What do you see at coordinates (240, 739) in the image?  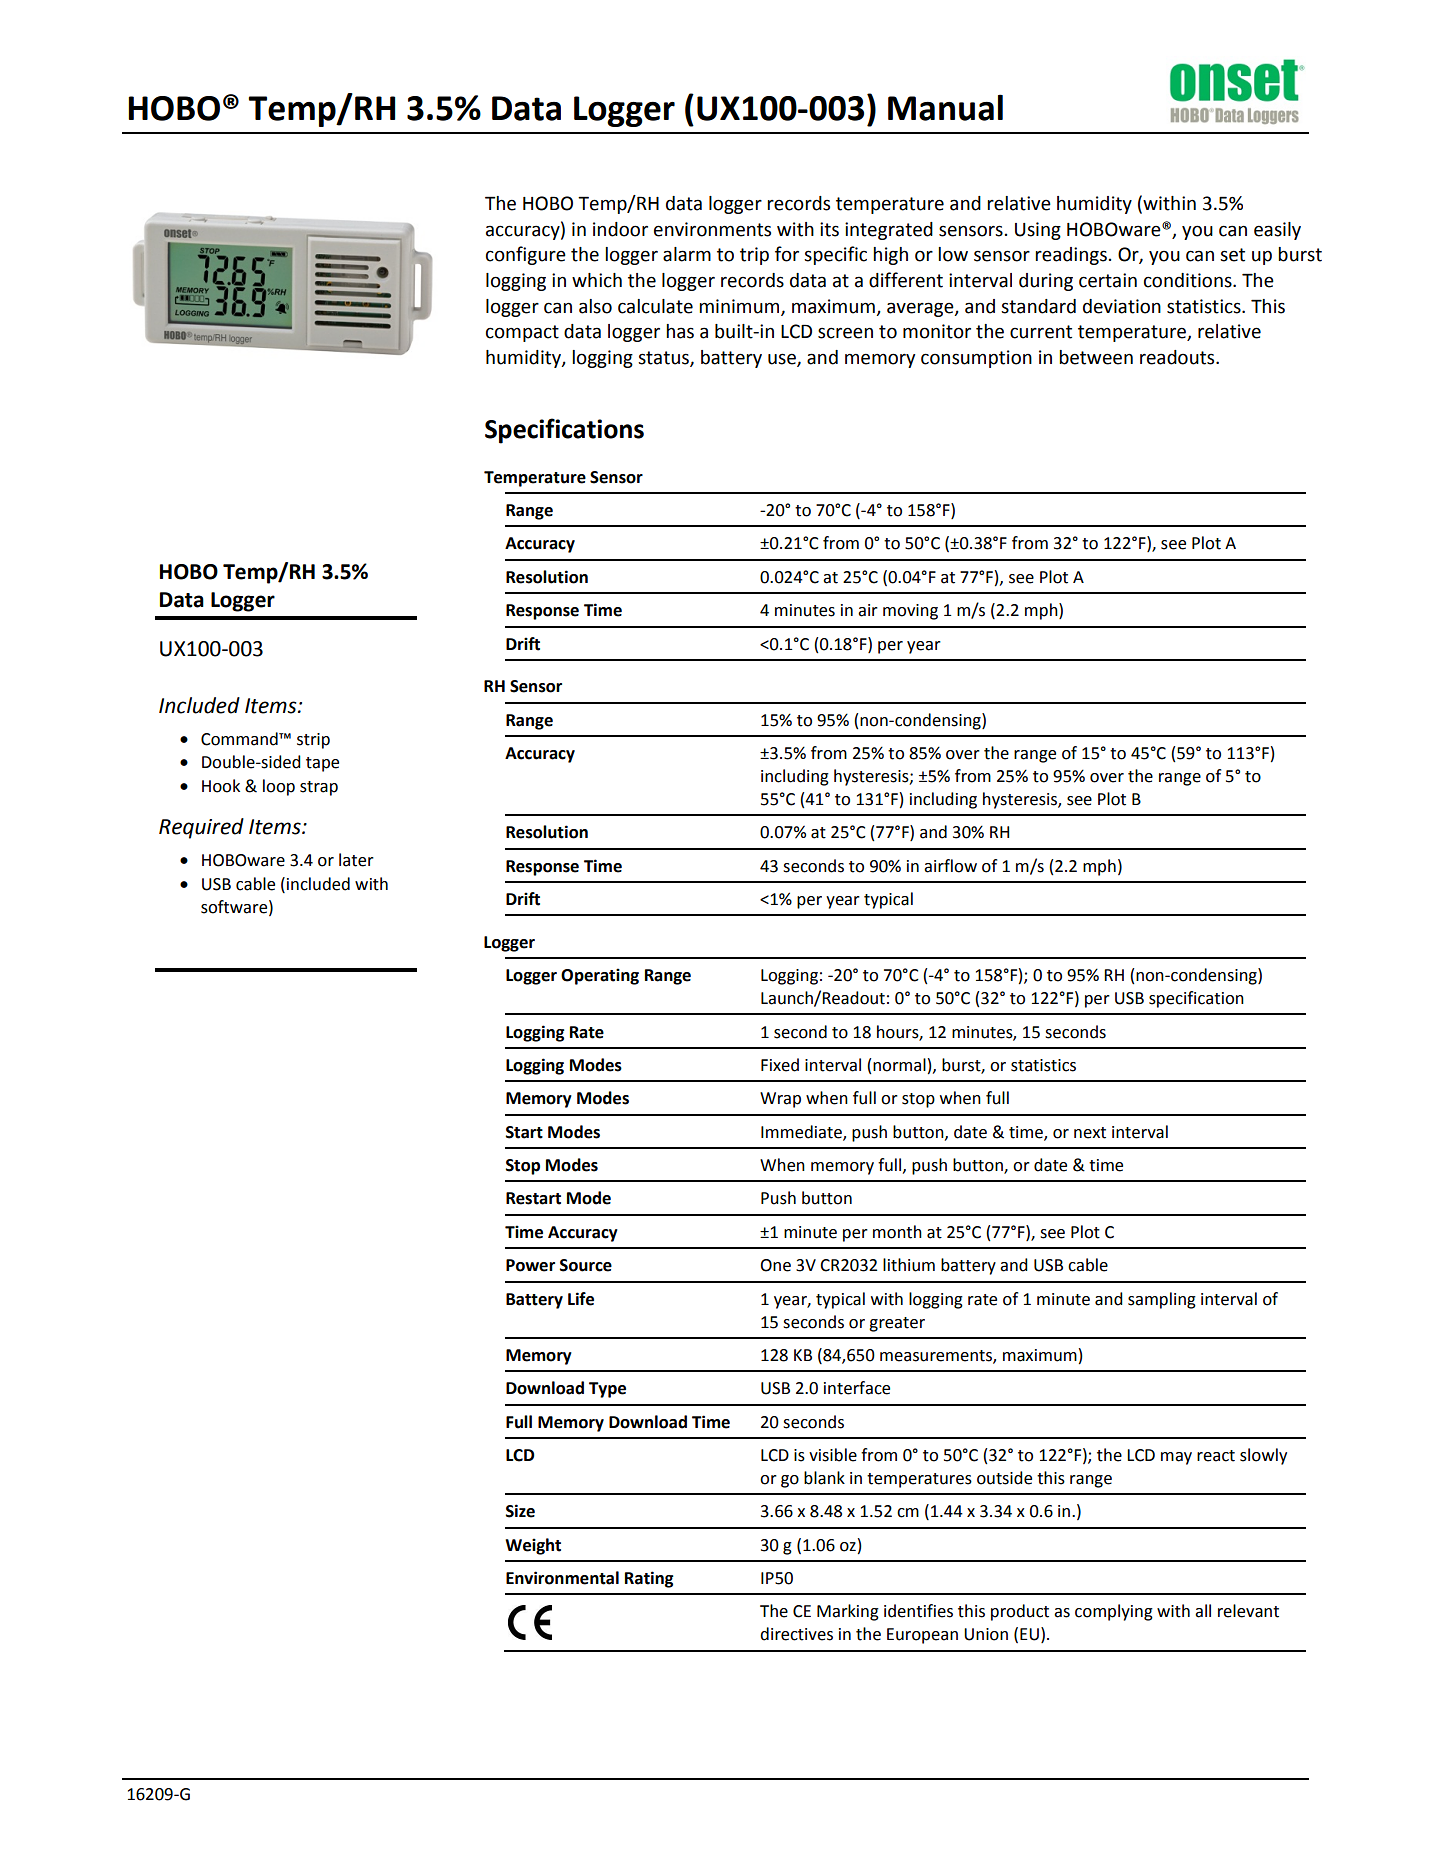 I see `Command` at bounding box center [240, 739].
